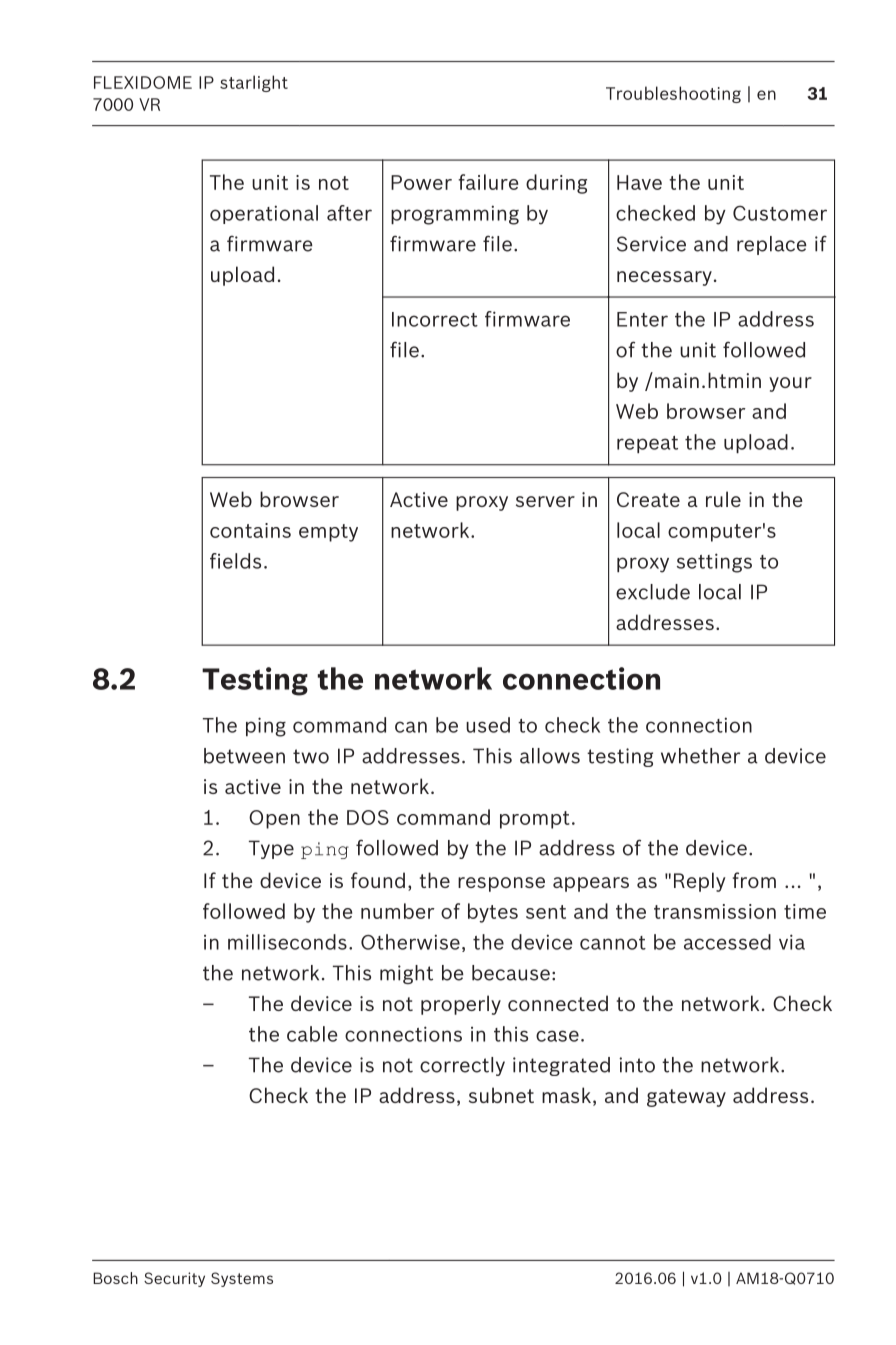  What do you see at coordinates (271, 849) in the image?
I see `Type` at bounding box center [271, 849].
